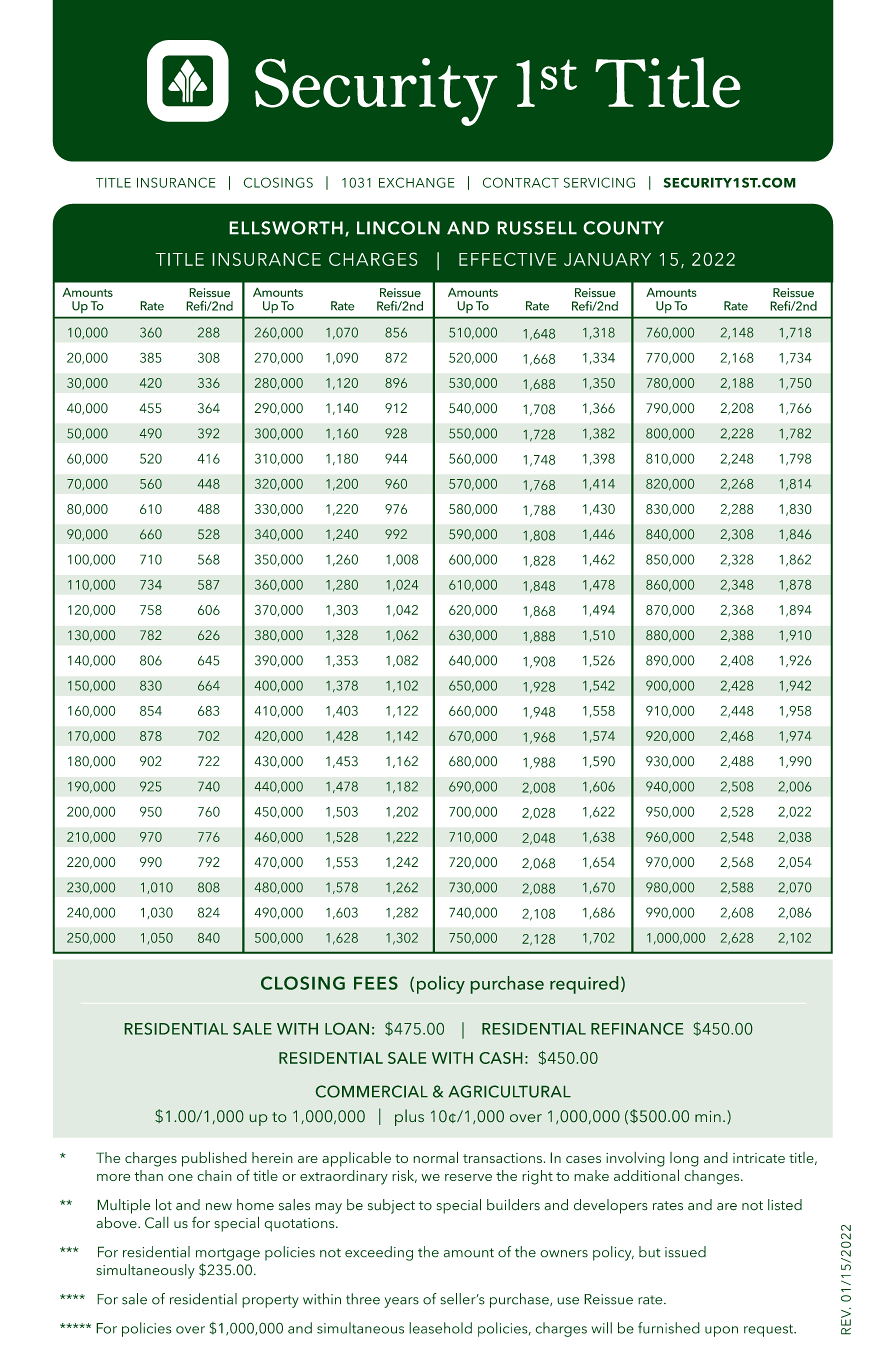  Describe the element at coordinates (376, 983) in the document. I see `FEES` at that location.
